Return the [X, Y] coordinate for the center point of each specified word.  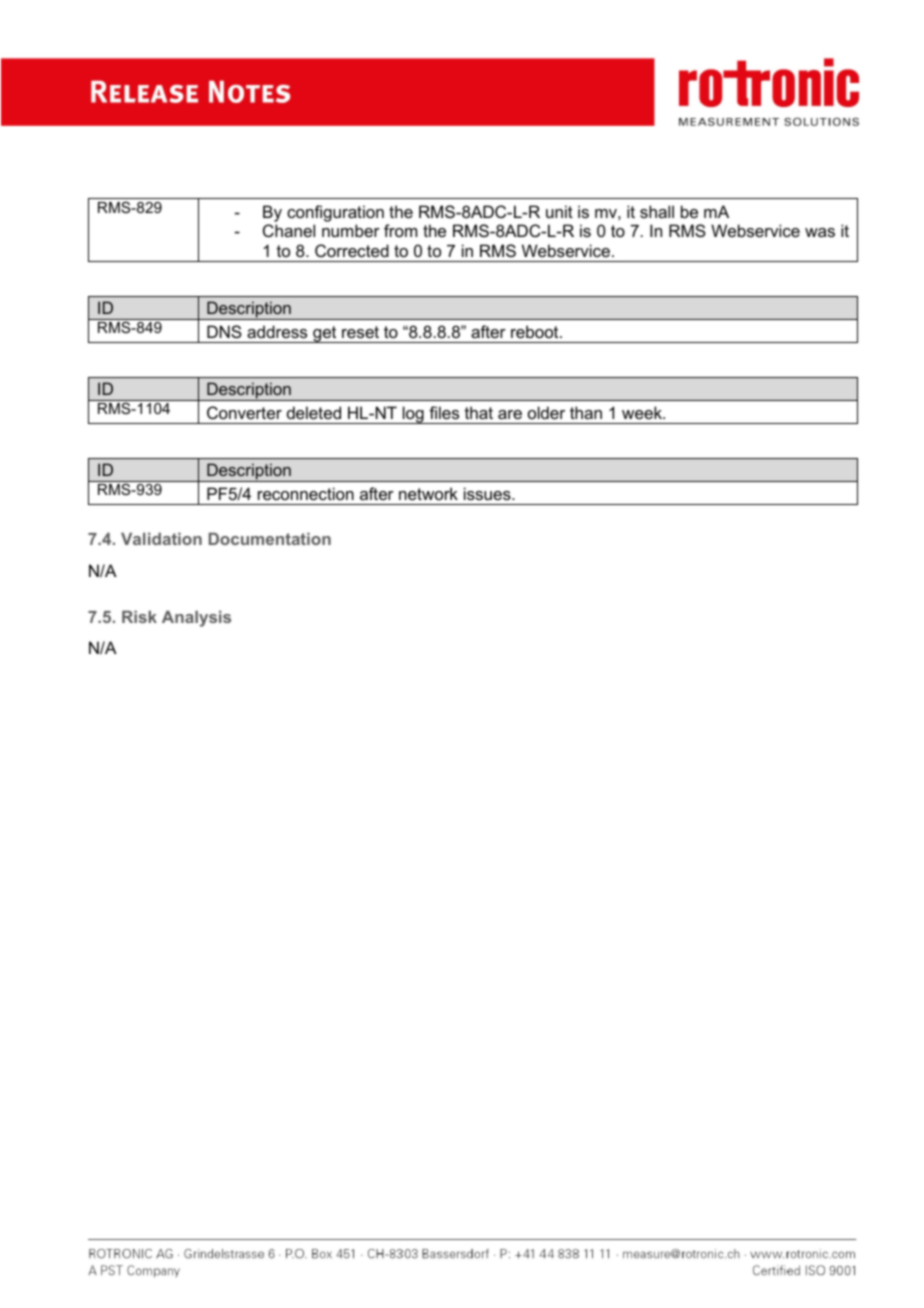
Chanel [289, 230]
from [400, 230]
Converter [244, 412]
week [643, 412]
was [820, 232]
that [479, 412]
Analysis [196, 619]
